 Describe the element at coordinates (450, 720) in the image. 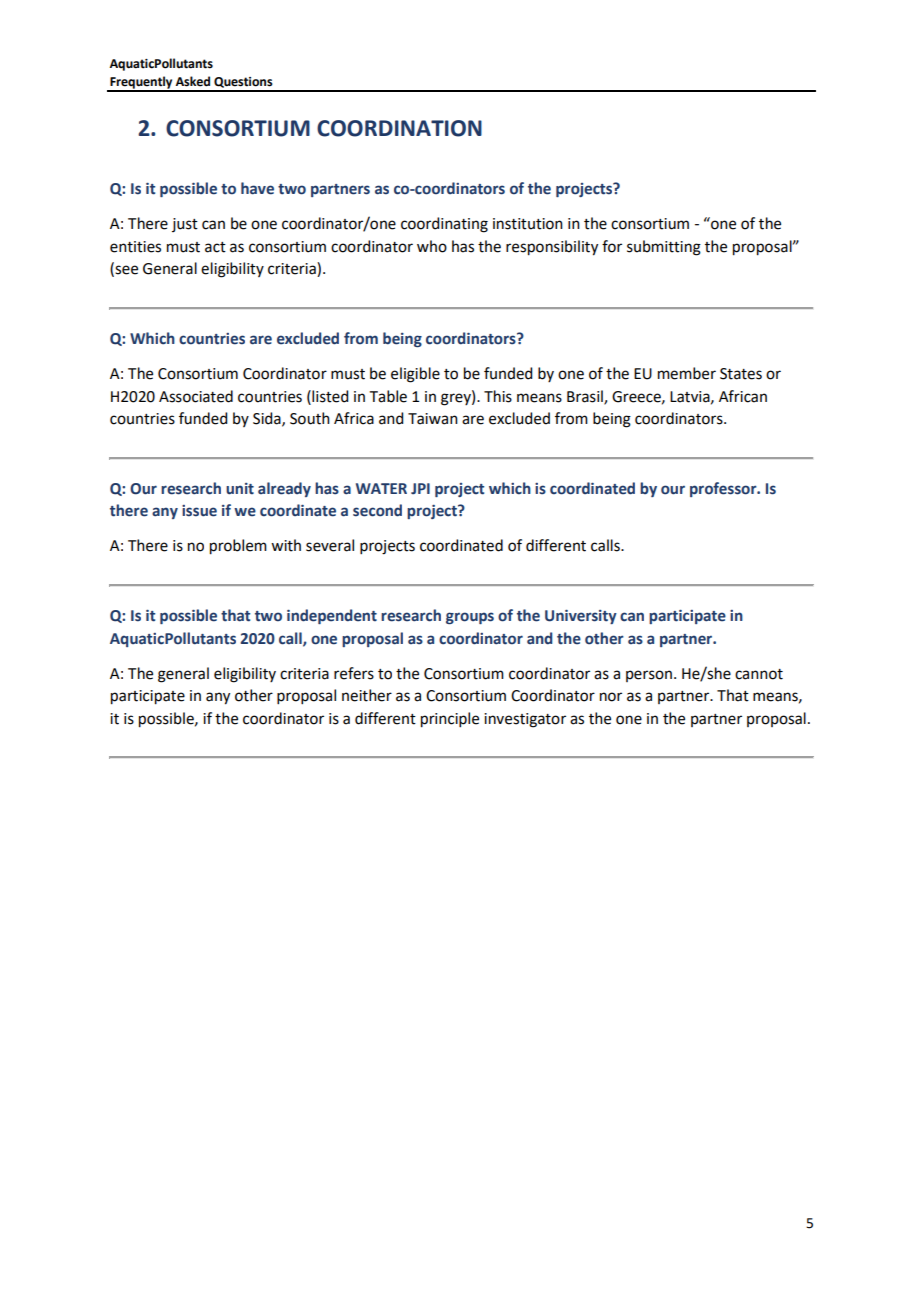

I see `principle` at that location.
